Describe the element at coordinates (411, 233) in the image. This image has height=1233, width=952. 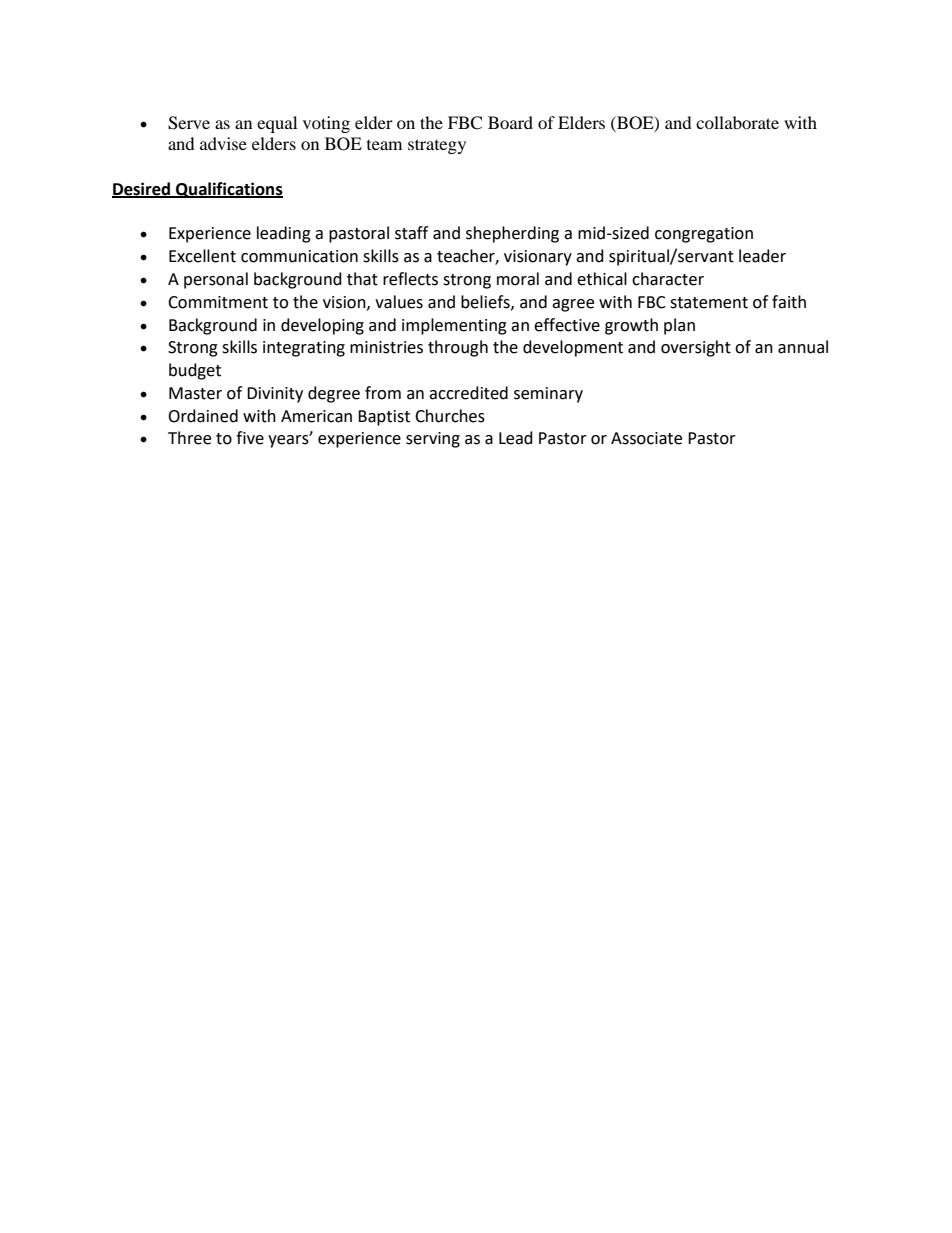
I see `staff` at that location.
